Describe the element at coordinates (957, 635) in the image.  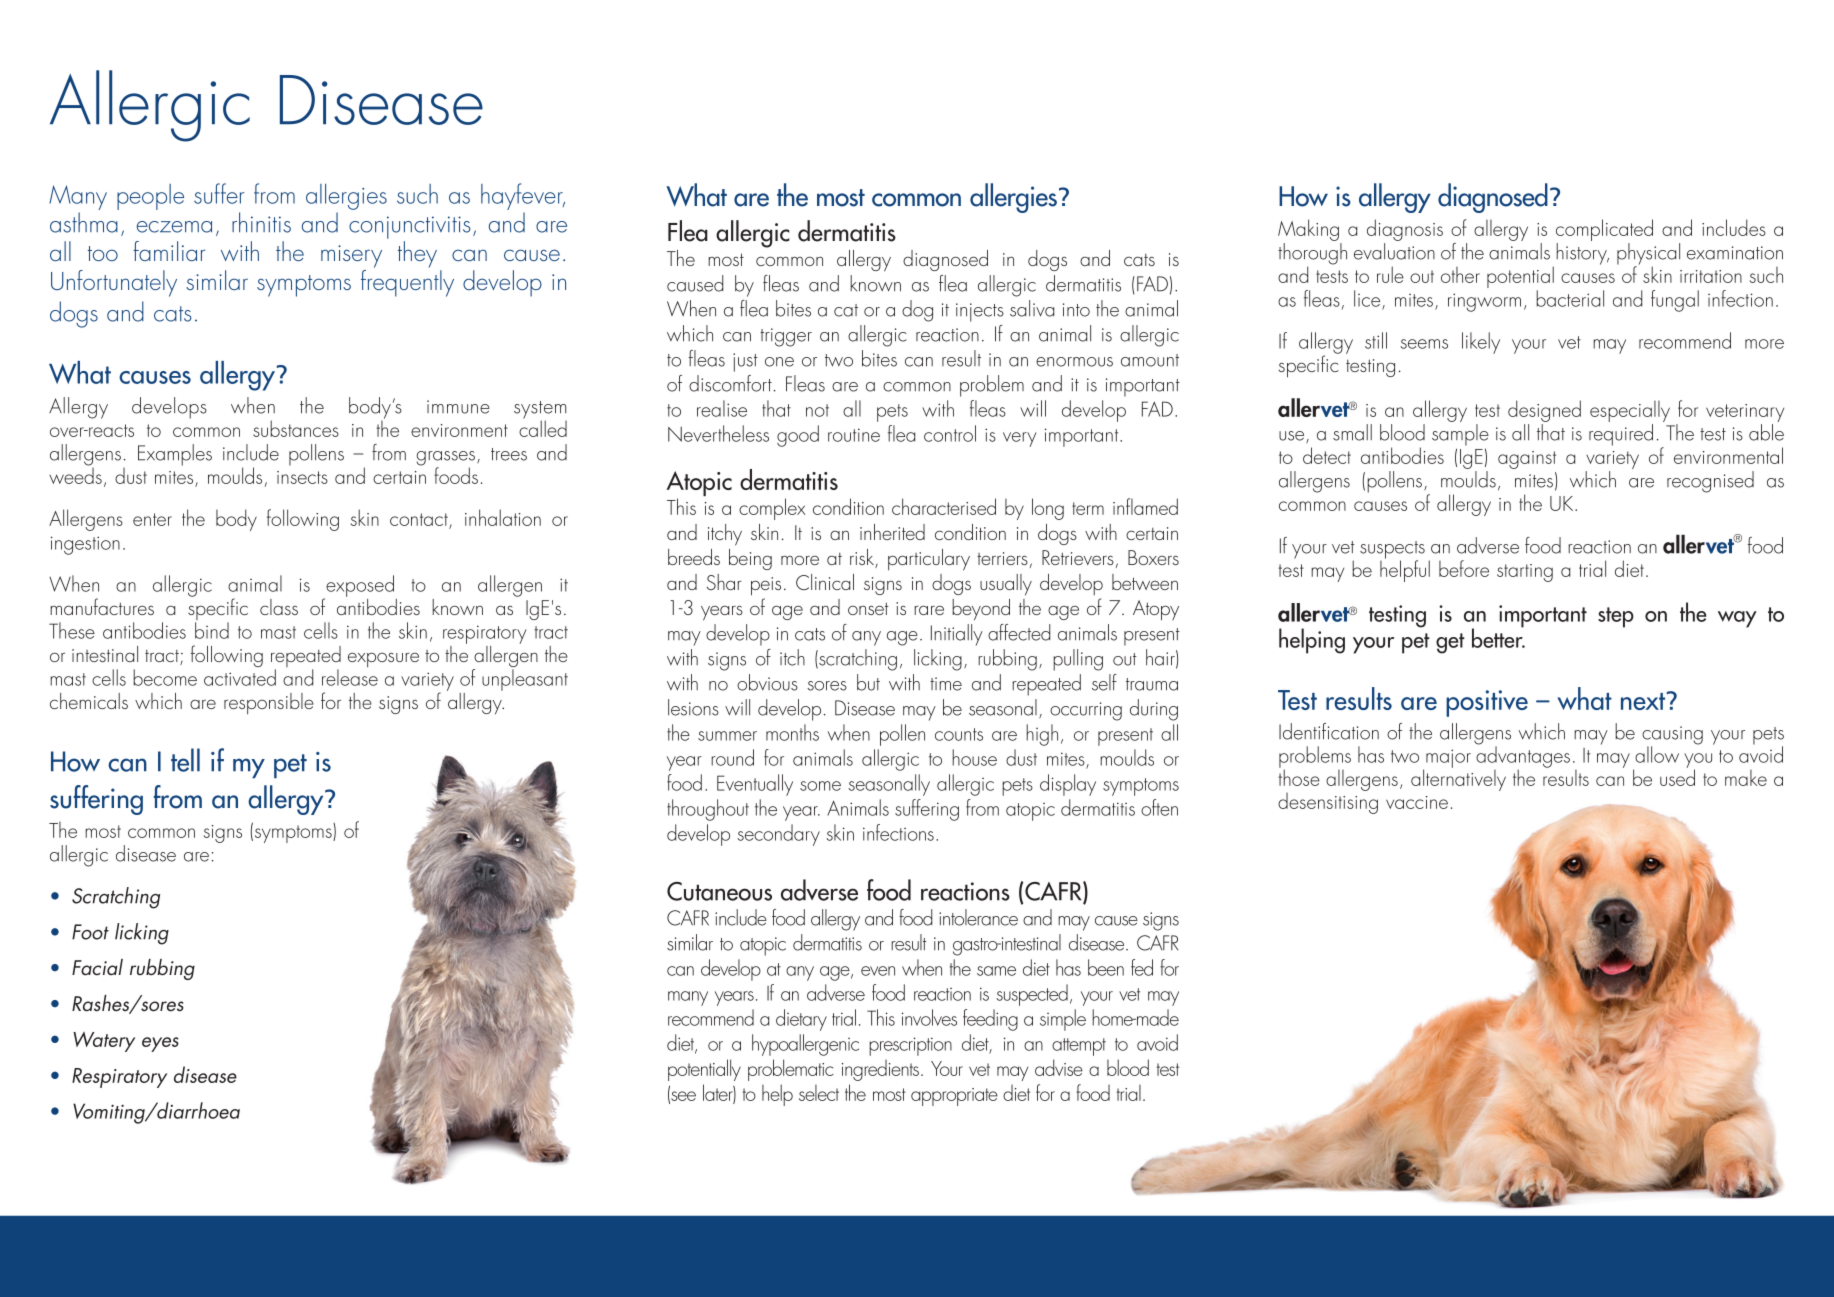
I see `Initially` at that location.
